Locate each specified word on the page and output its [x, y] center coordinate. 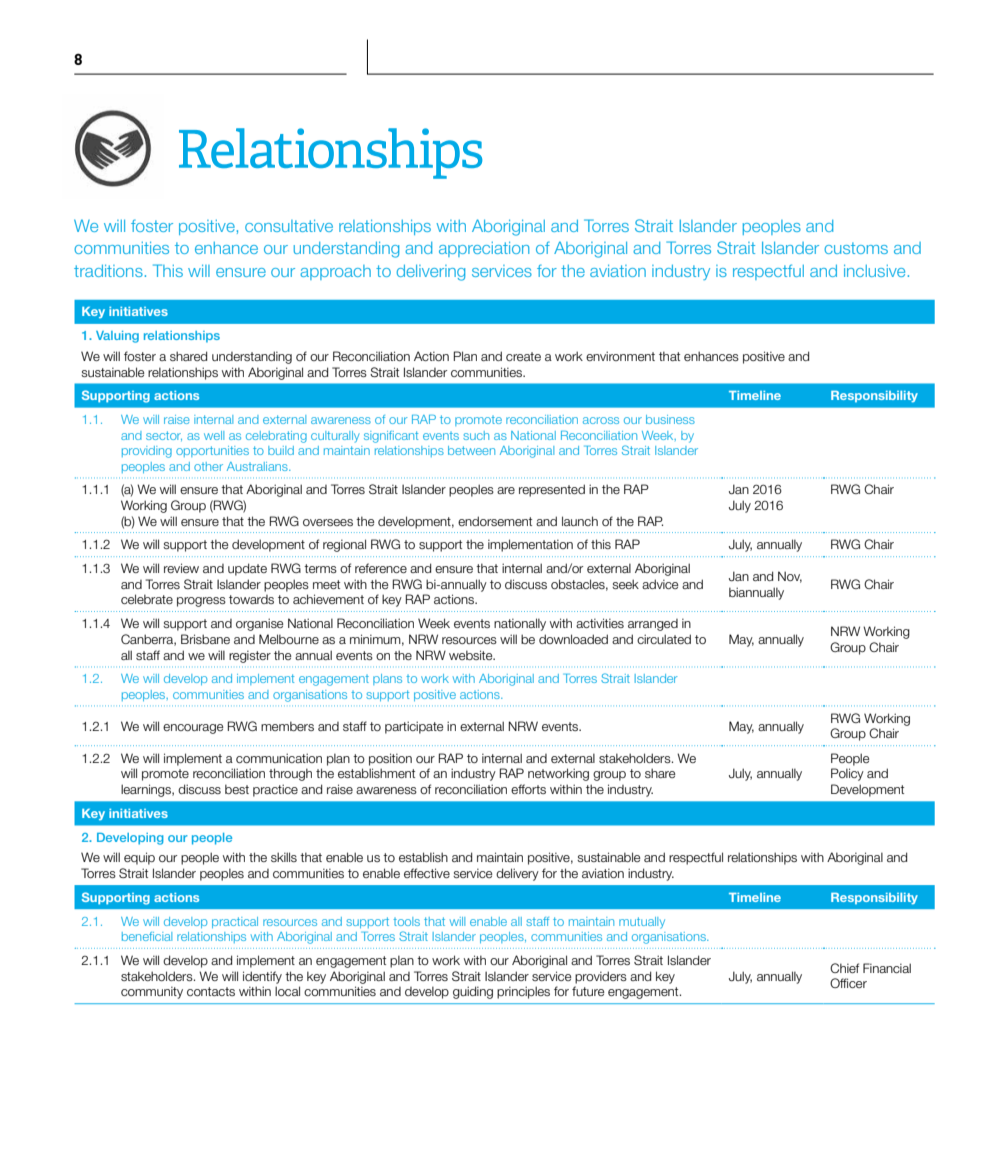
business [670, 419]
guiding [473, 992]
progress [201, 602]
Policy [847, 774]
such [476, 435]
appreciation [484, 249]
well [214, 435]
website [472, 655]
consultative [289, 226]
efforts [528, 789]
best [237, 789]
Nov [790, 577]
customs [856, 248]
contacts [211, 991]
